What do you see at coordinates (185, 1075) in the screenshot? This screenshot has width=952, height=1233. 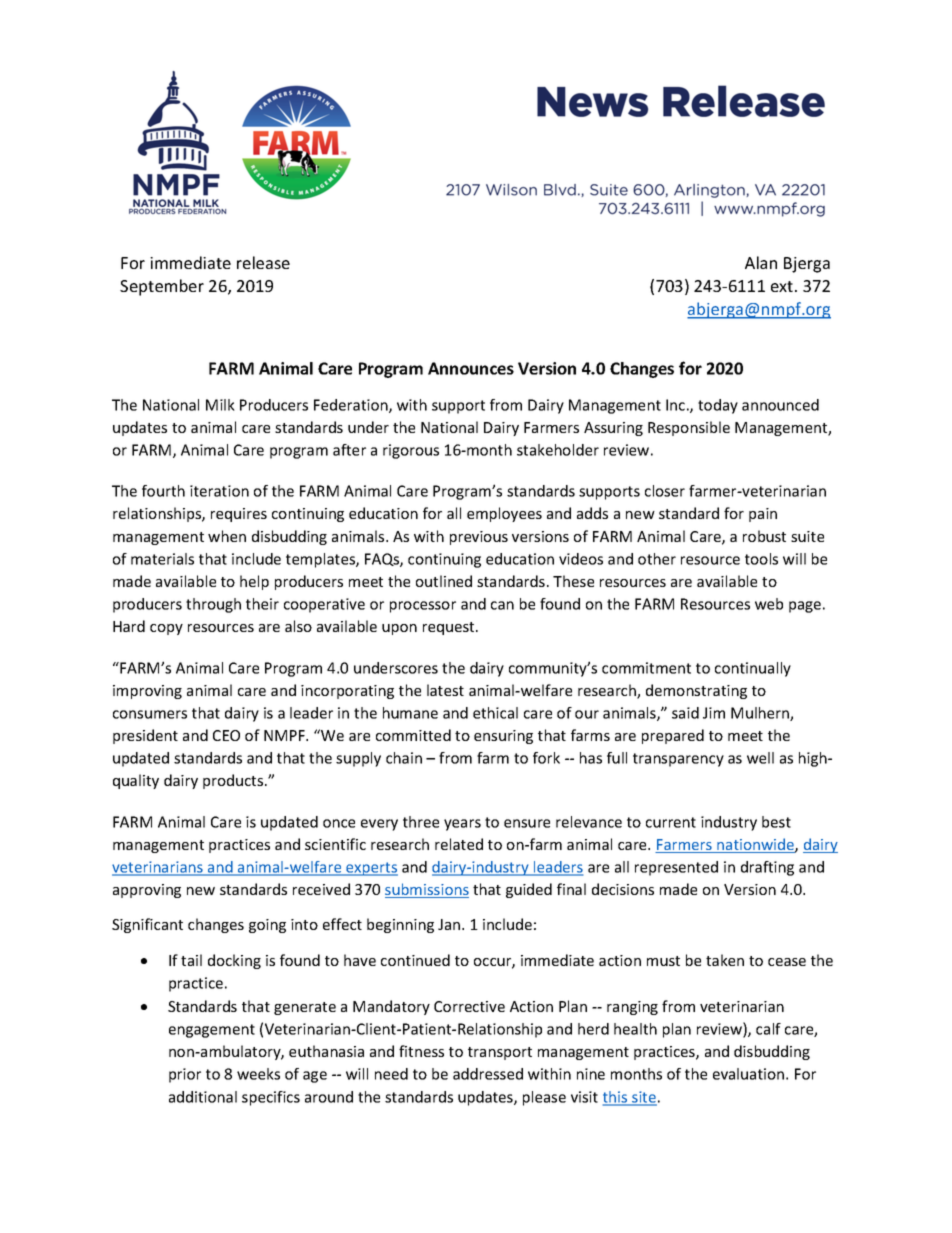 I see `prior` at bounding box center [185, 1075].
